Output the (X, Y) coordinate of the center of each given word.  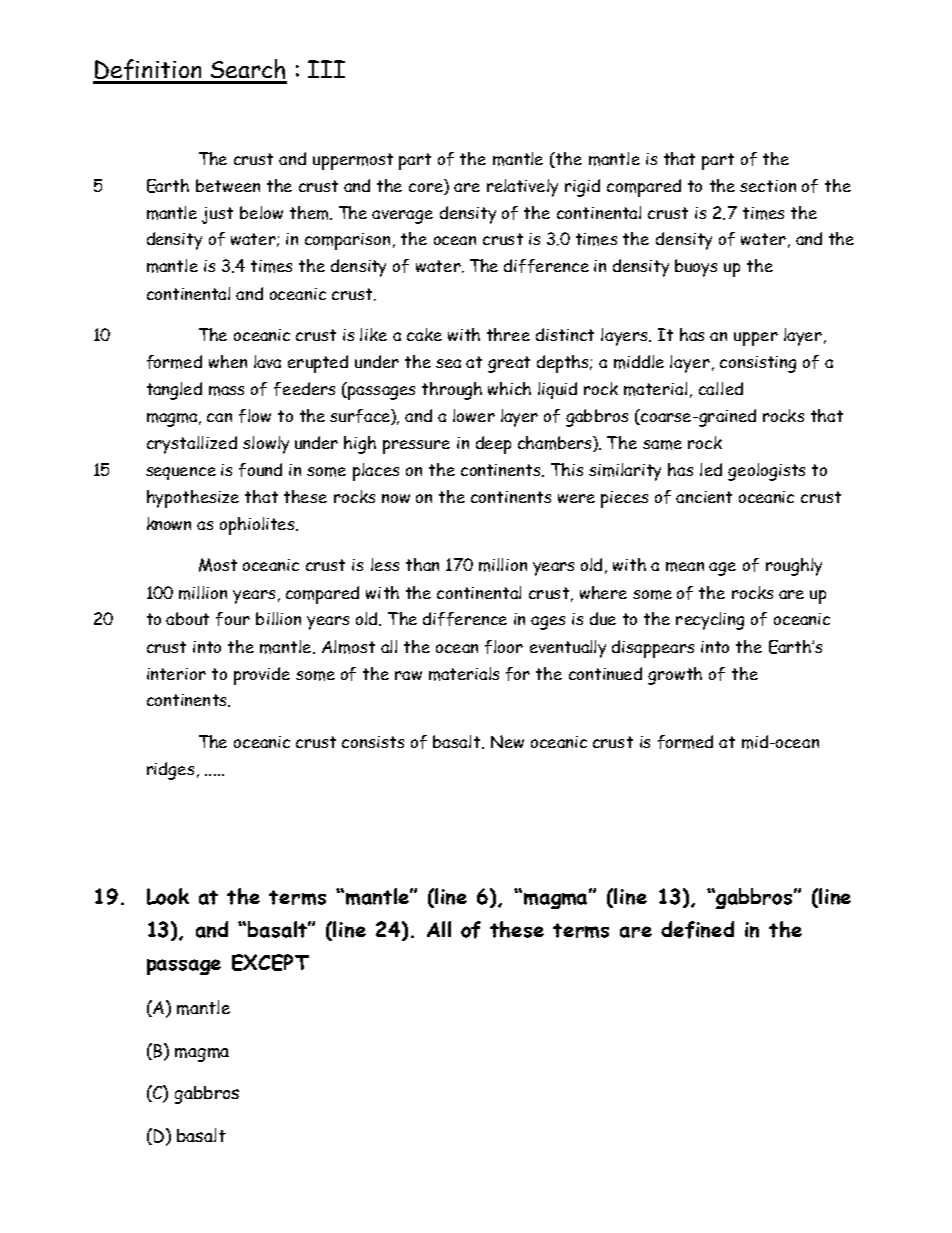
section (768, 186)
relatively (522, 188)
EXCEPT (270, 962)
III (326, 69)
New (507, 741)
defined (697, 930)
